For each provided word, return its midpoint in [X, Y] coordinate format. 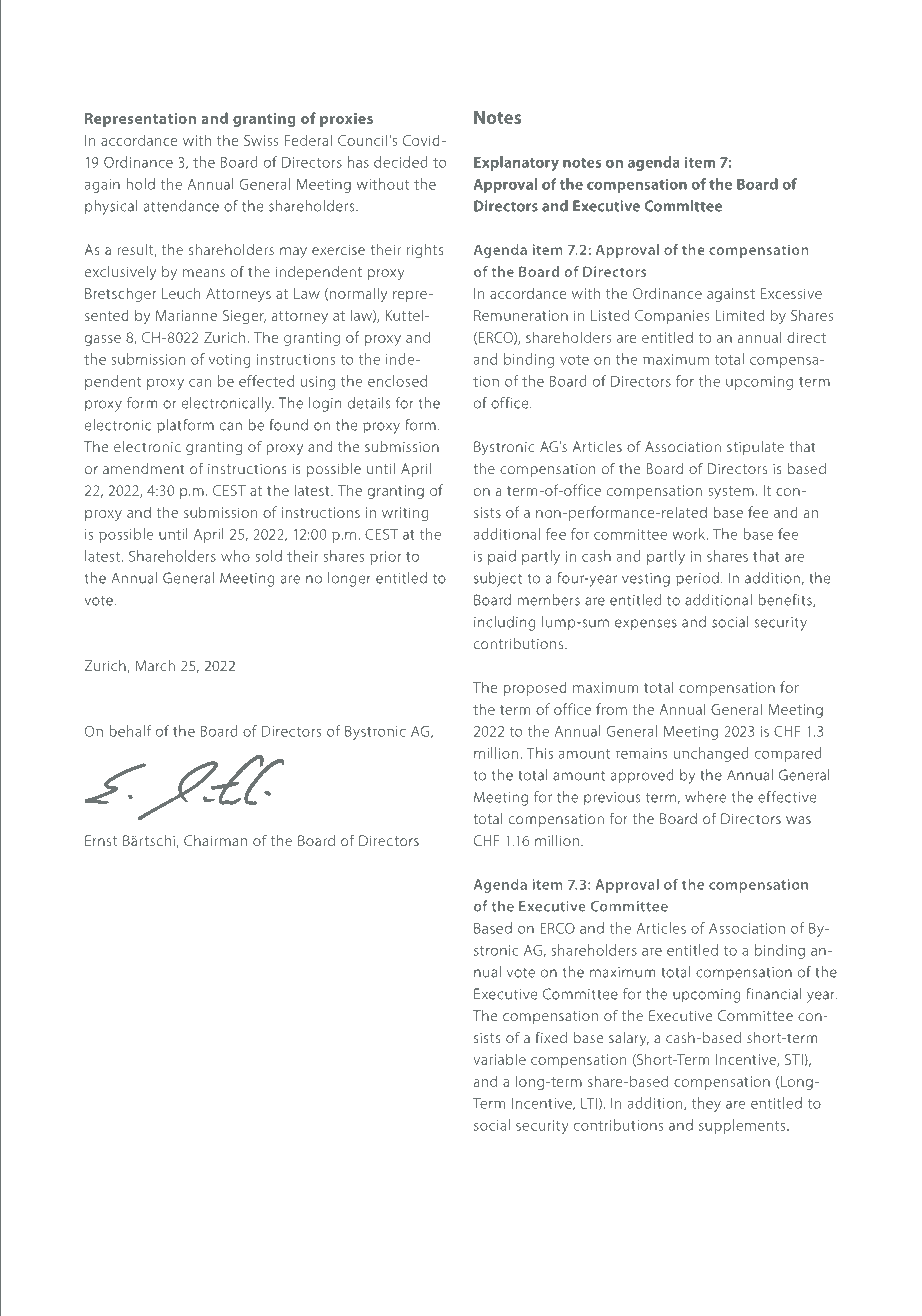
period [697, 579]
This [540, 753]
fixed [551, 1037]
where [705, 797]
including [505, 623]
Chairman [215, 840]
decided [401, 162]
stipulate [755, 448]
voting [230, 361]
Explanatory [516, 163]
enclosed [397, 381]
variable [499, 1059]
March [155, 665]
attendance [181, 206]
